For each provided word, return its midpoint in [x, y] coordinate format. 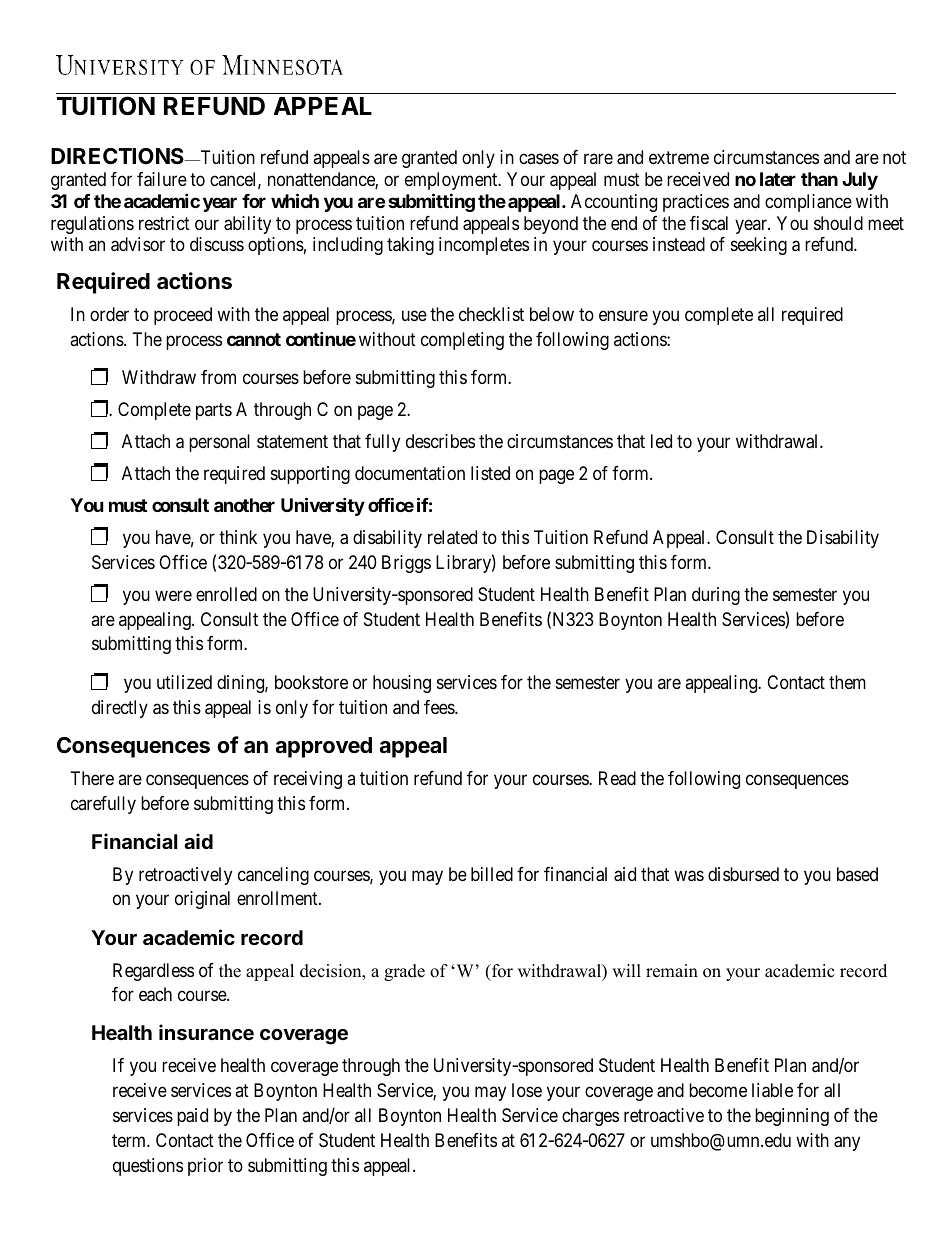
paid [192, 1117]
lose [527, 1090]
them [847, 682]
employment [452, 181]
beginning [792, 1117]
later [778, 179]
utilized [184, 682]
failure [162, 179]
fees [440, 707]
